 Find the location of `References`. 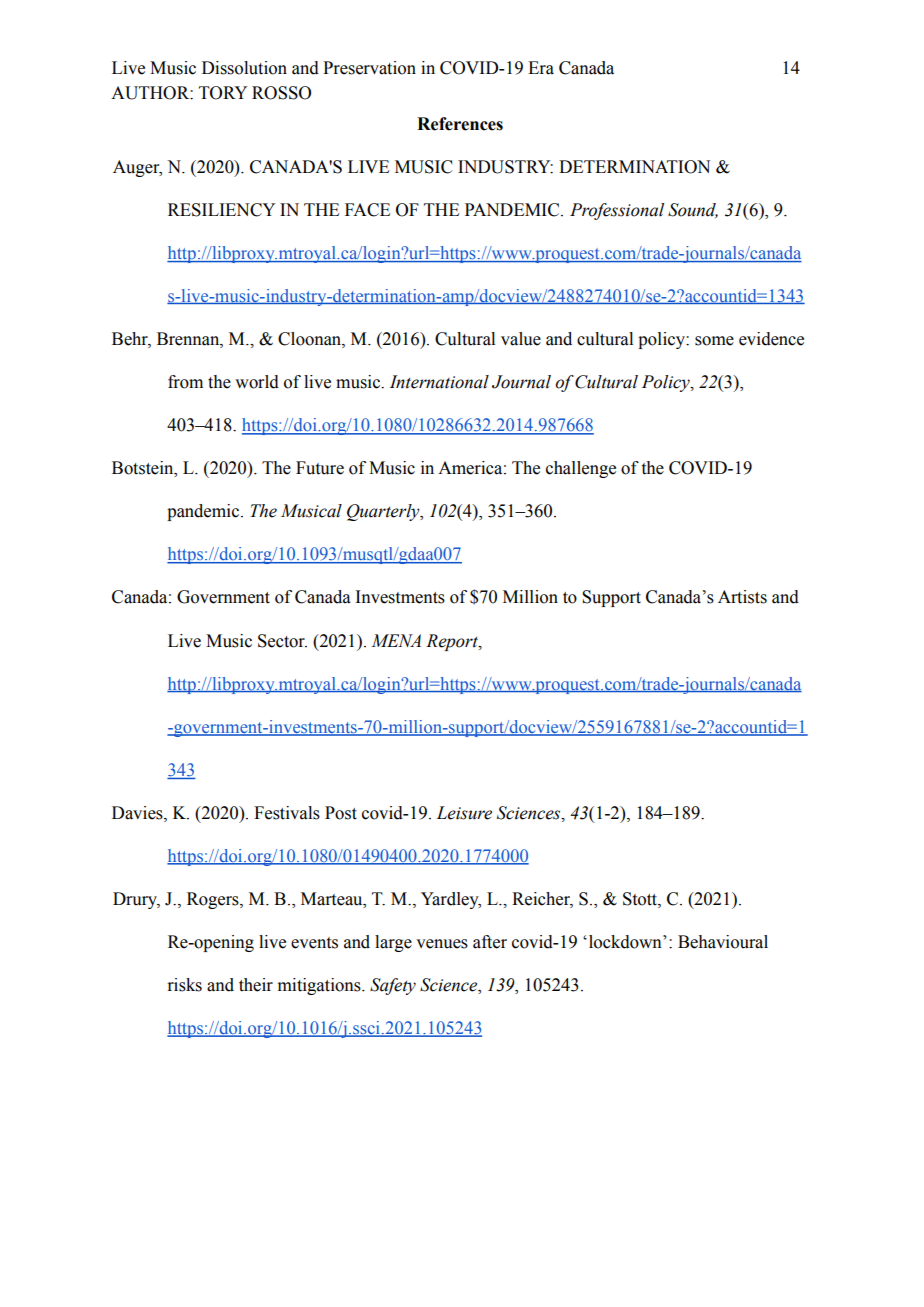

References is located at coordinates (460, 124).
